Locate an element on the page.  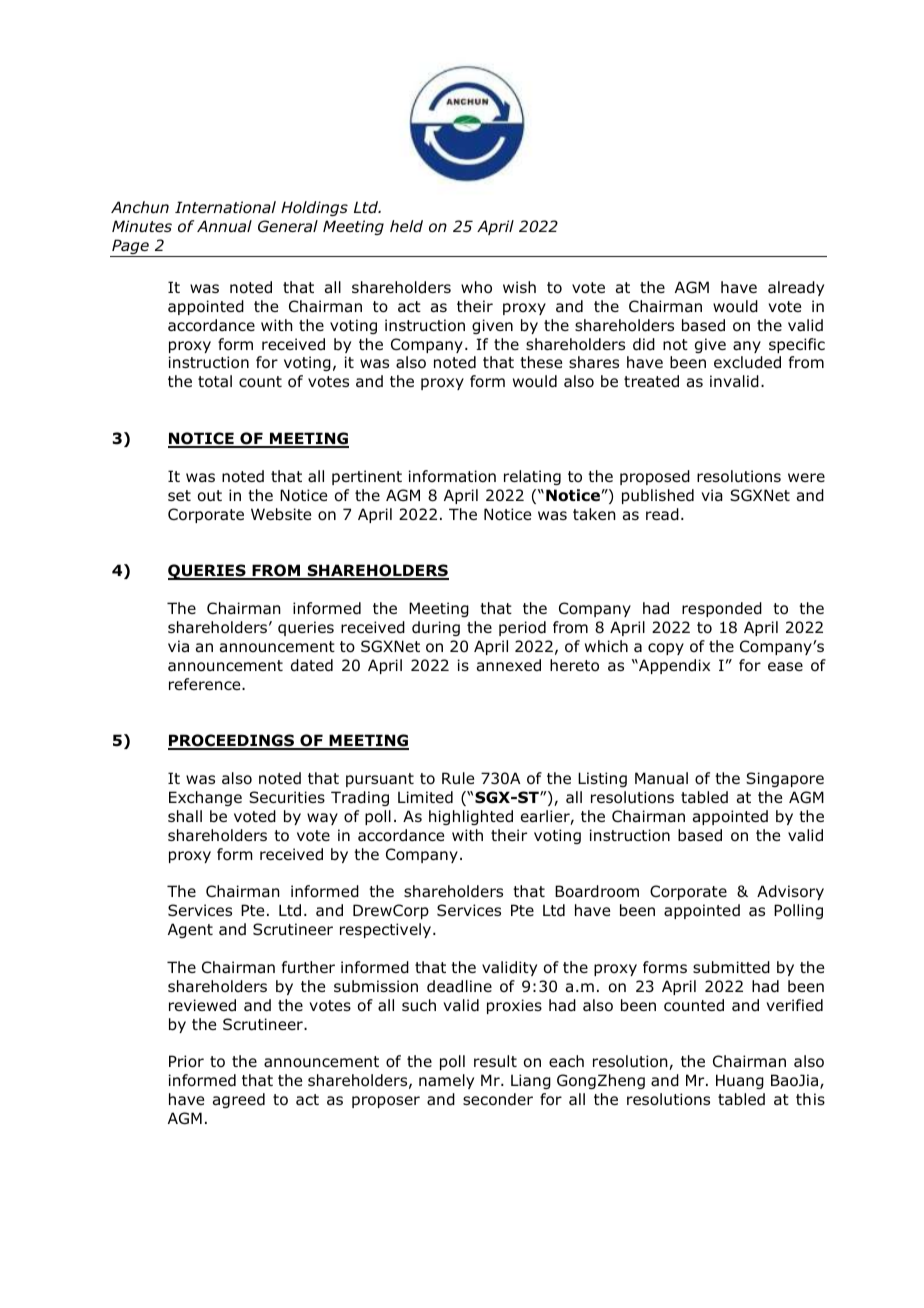
held is located at coordinates (406, 226).
